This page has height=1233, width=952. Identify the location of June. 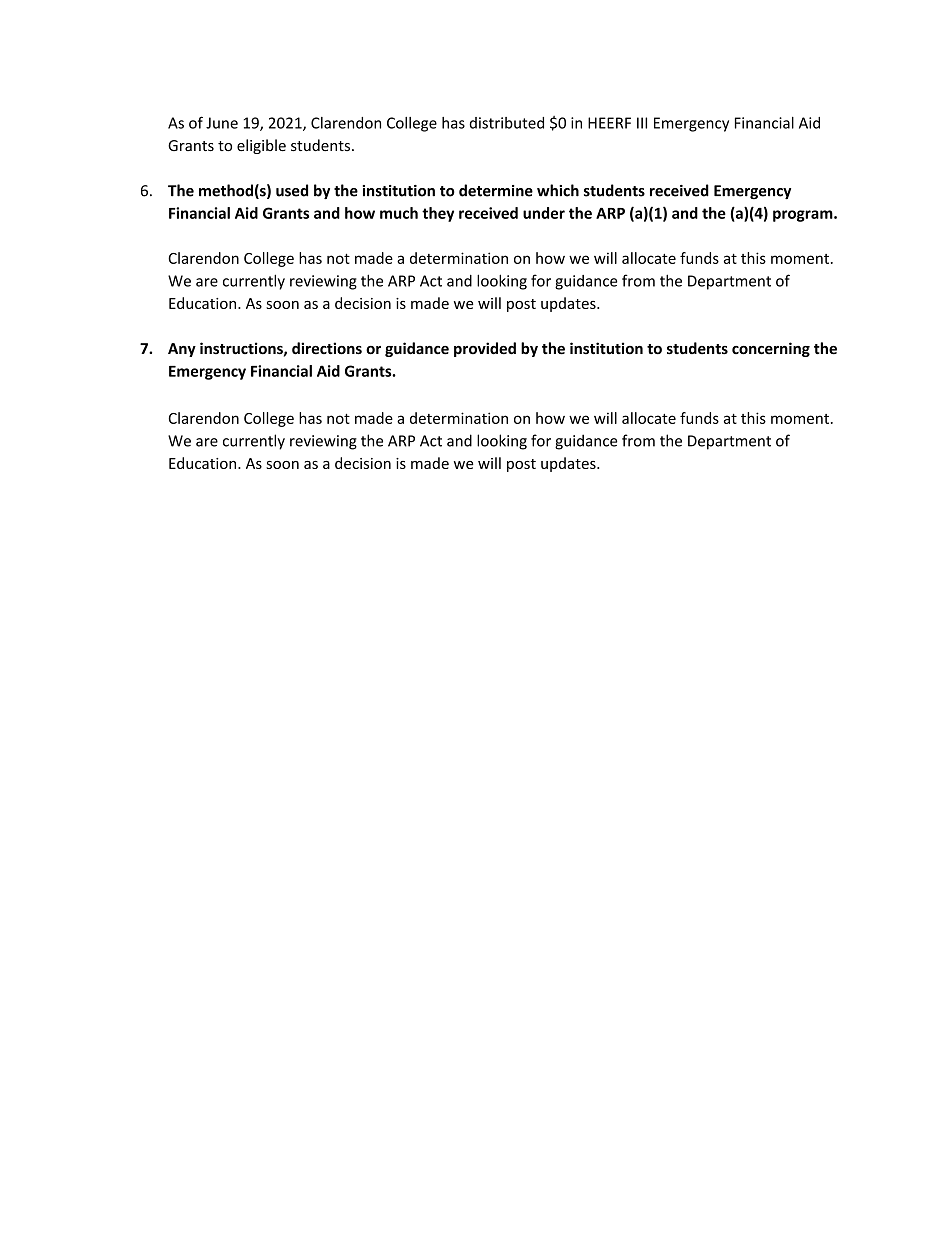
(222, 123).
